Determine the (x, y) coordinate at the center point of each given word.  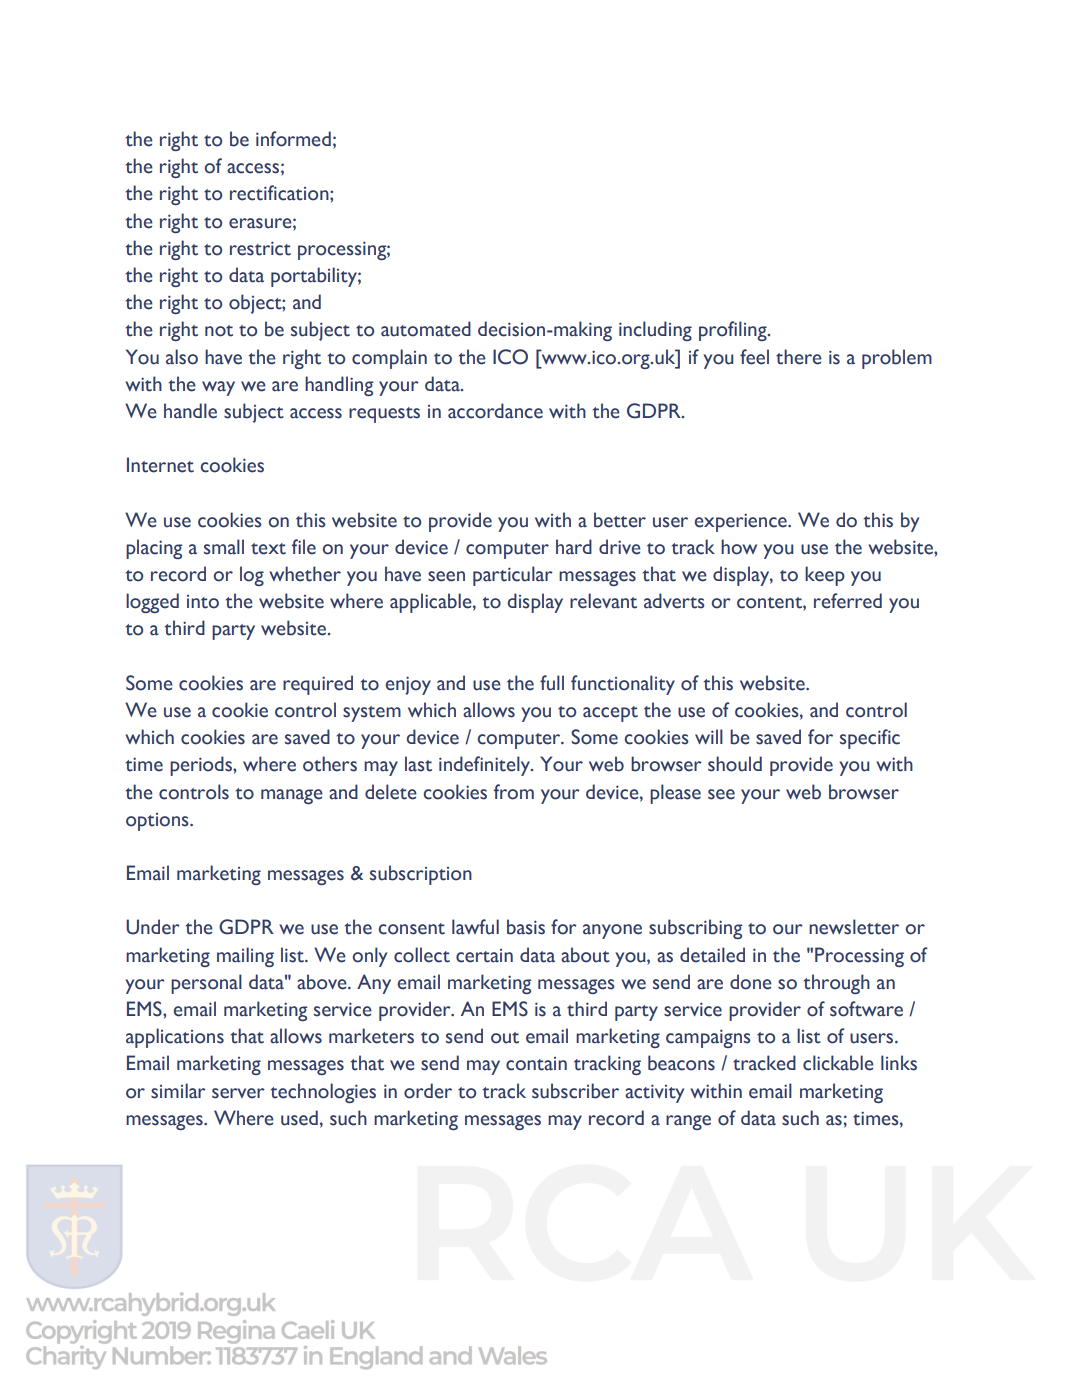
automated (426, 329)
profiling (734, 331)
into (203, 602)
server (238, 1093)
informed (293, 139)
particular (513, 576)
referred (848, 601)
